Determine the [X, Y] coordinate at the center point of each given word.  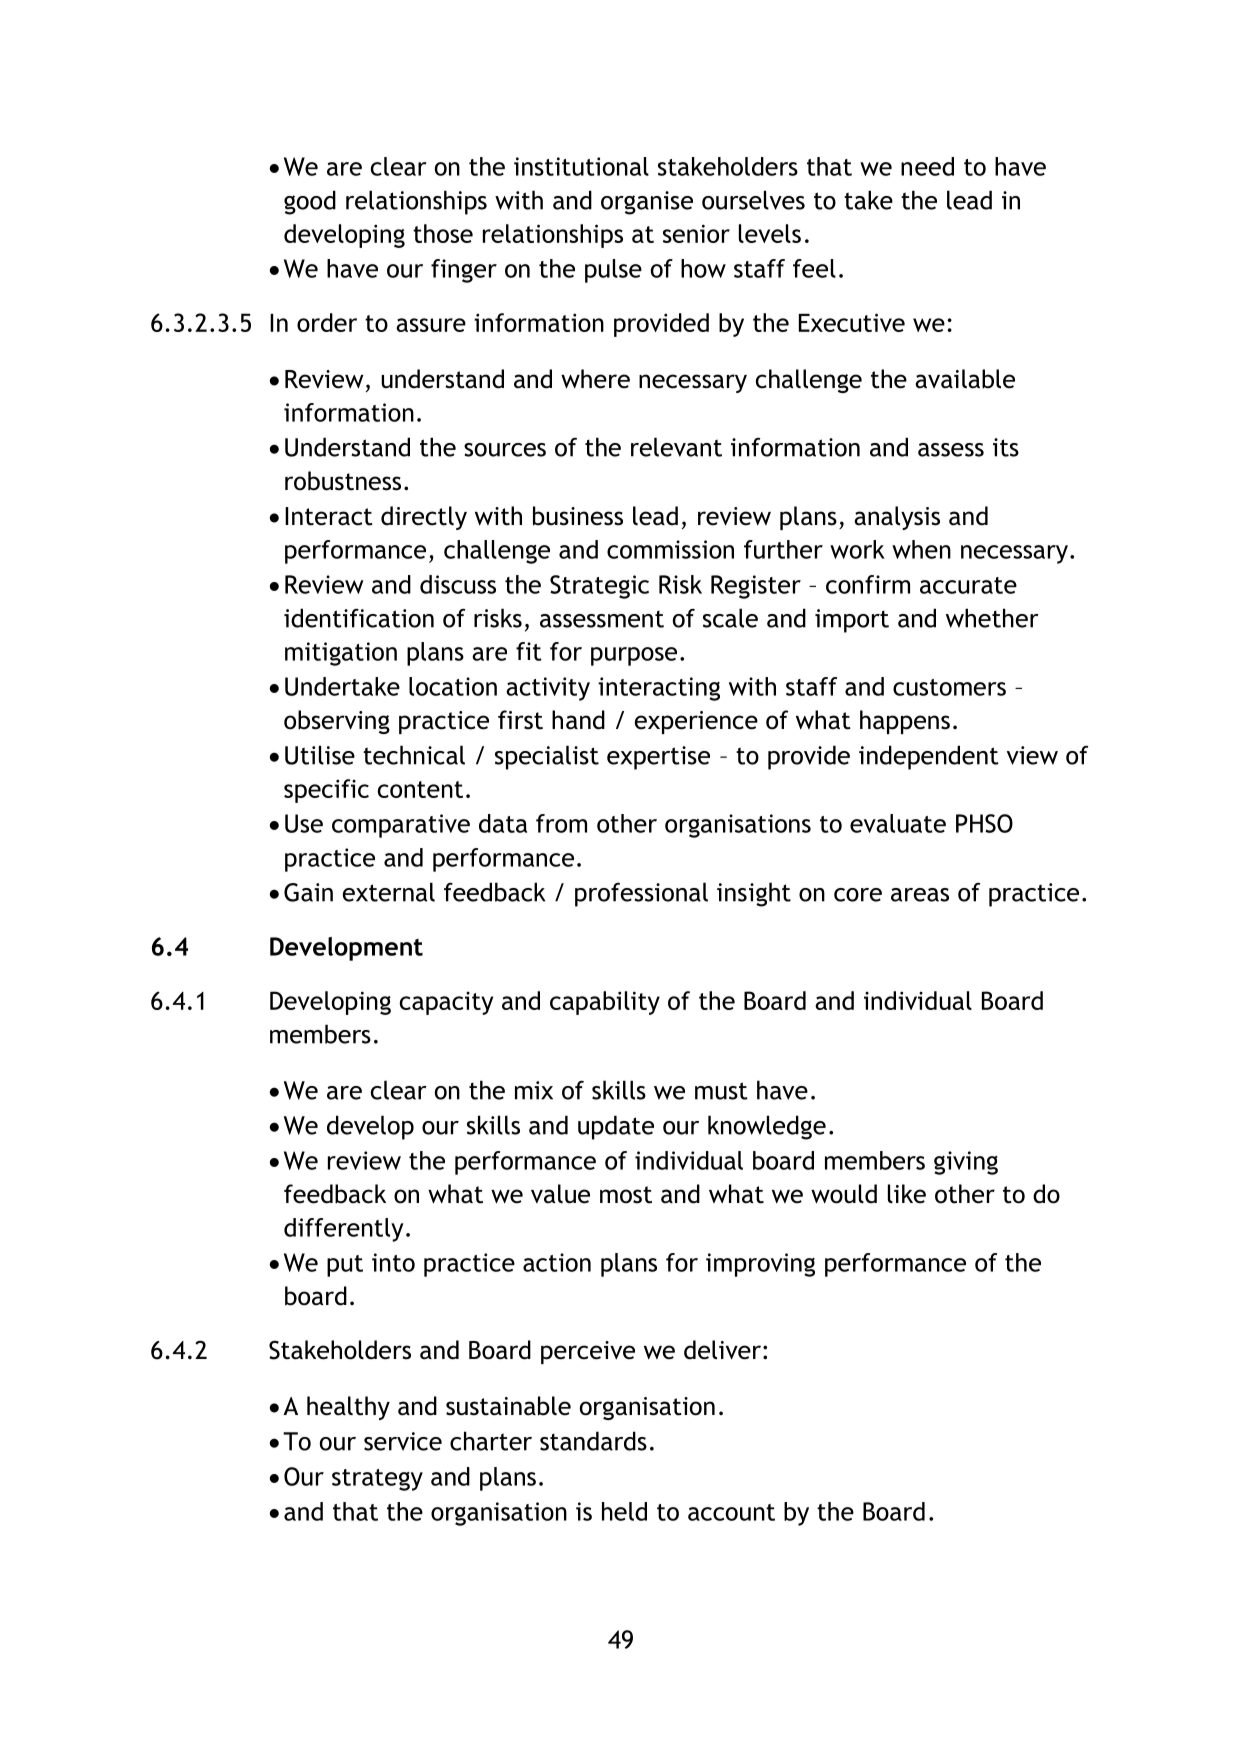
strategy [377, 1480]
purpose [634, 656]
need [927, 166]
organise [647, 203]
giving [966, 1163]
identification [359, 618]
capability [605, 1003]
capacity [446, 1003]
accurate [968, 585]
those [443, 233]
